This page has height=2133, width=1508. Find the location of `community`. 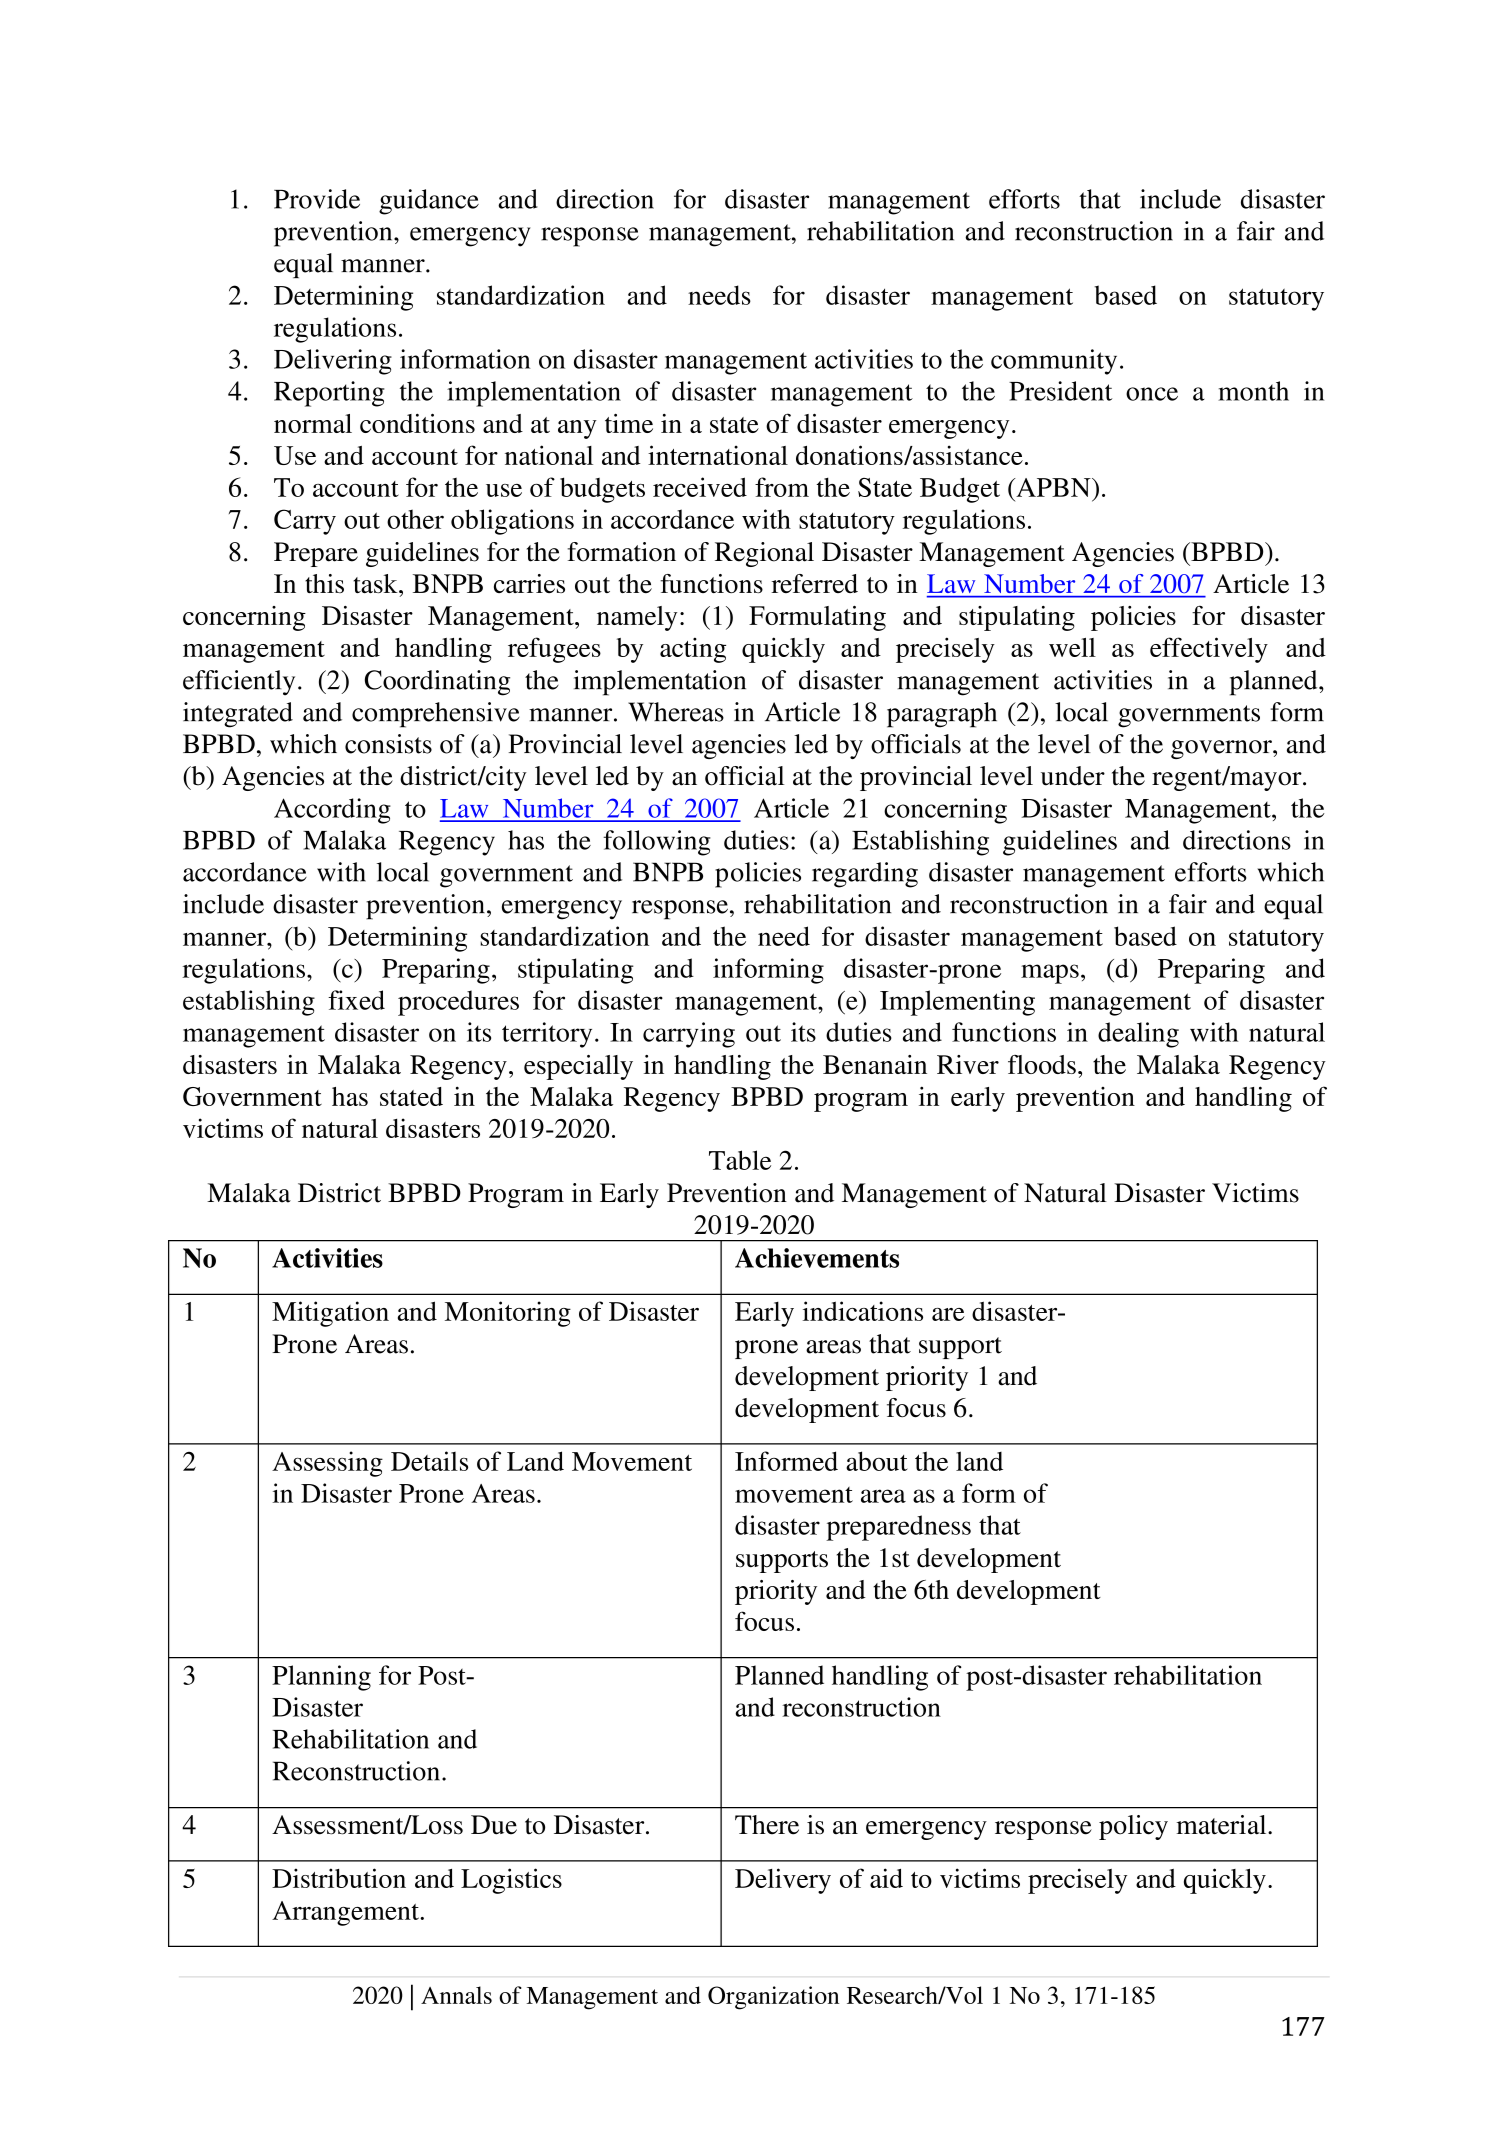

community is located at coordinates (1054, 362).
